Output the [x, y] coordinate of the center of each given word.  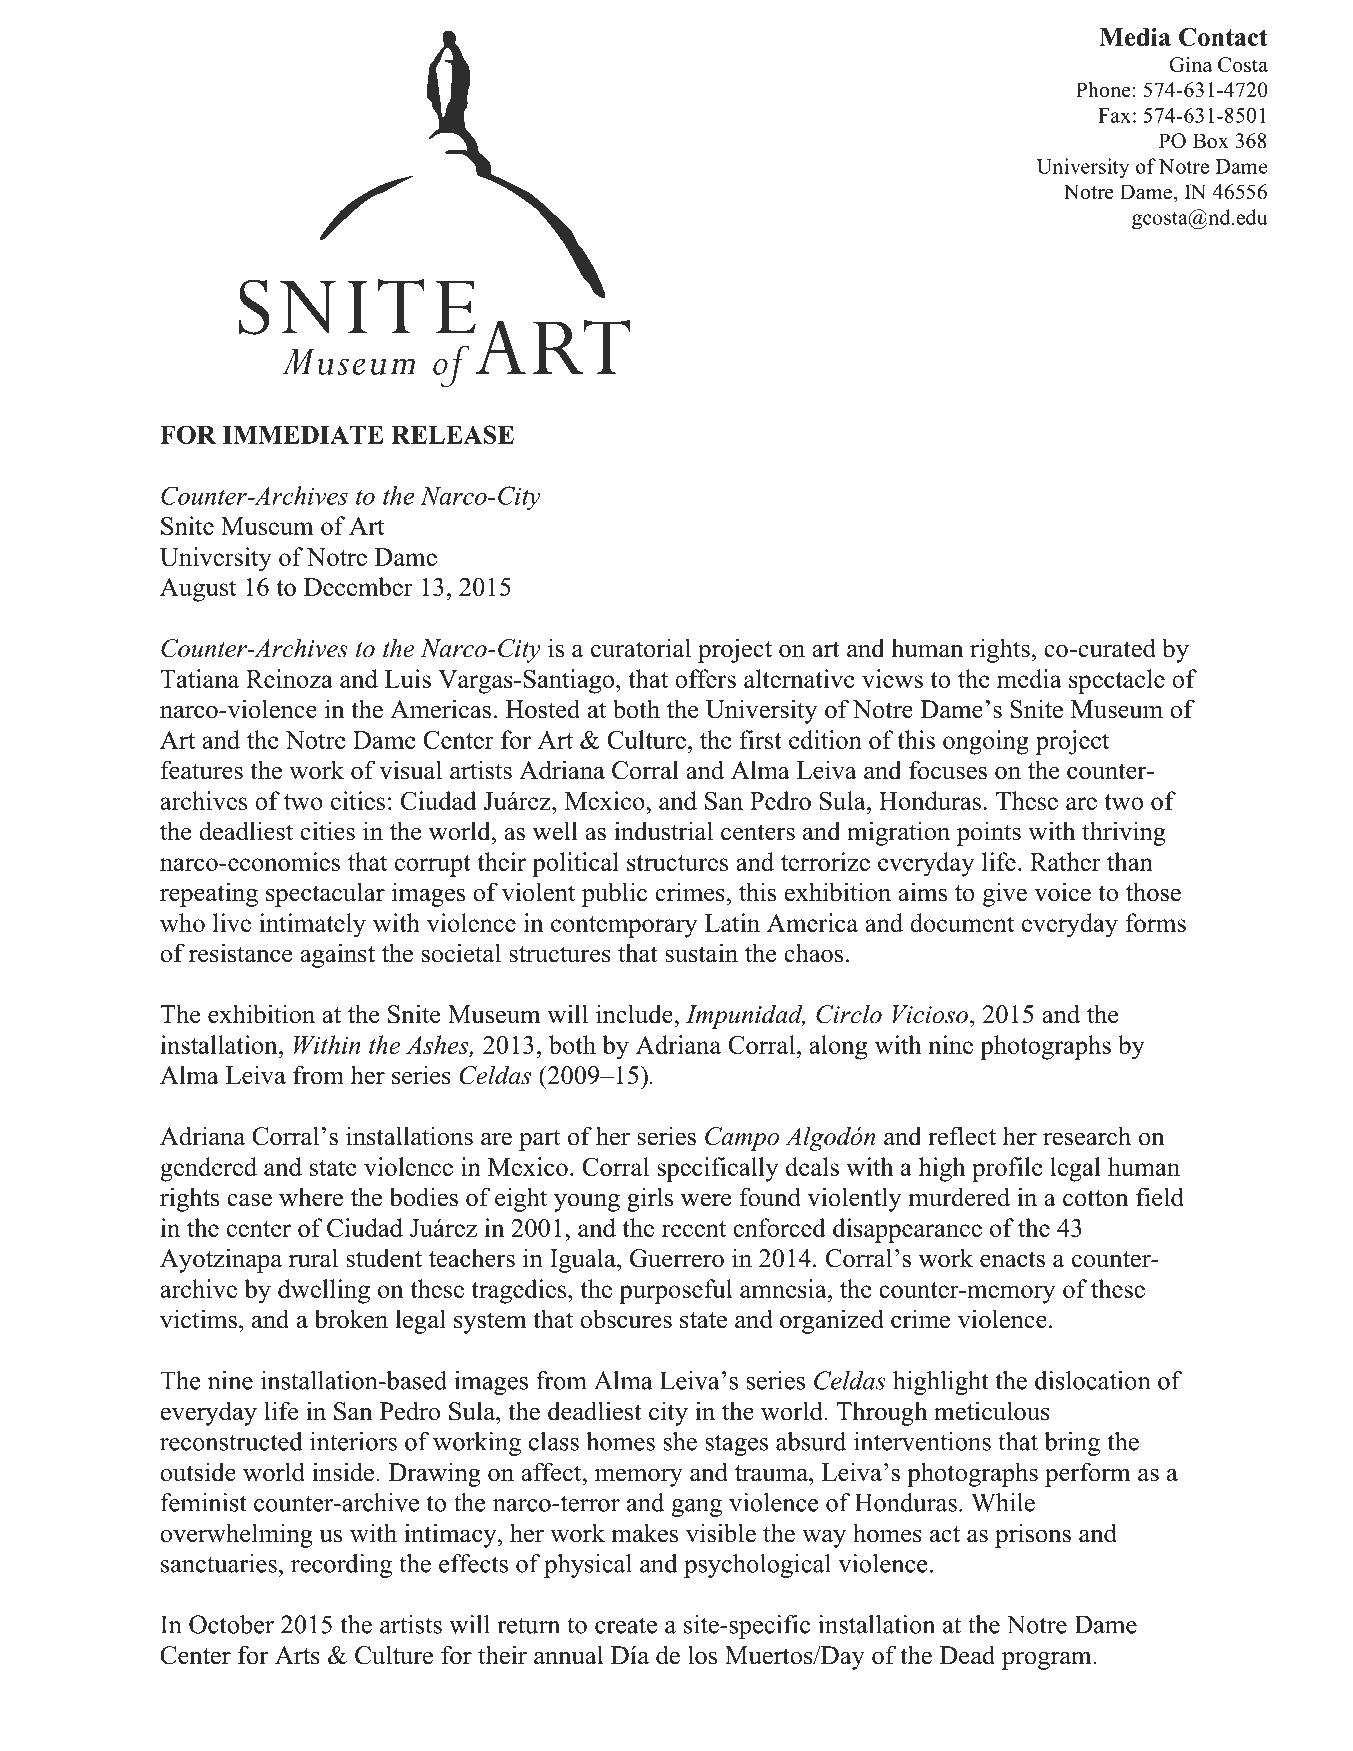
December [358, 586]
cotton [1096, 1198]
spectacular [325, 894]
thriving [1124, 833]
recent [694, 1229]
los [702, 1655]
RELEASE [452, 434]
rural [313, 1258]
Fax [1114, 115]
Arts [297, 1655]
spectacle [1117, 681]
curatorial [641, 648]
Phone [1104, 90]
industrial [663, 831]
